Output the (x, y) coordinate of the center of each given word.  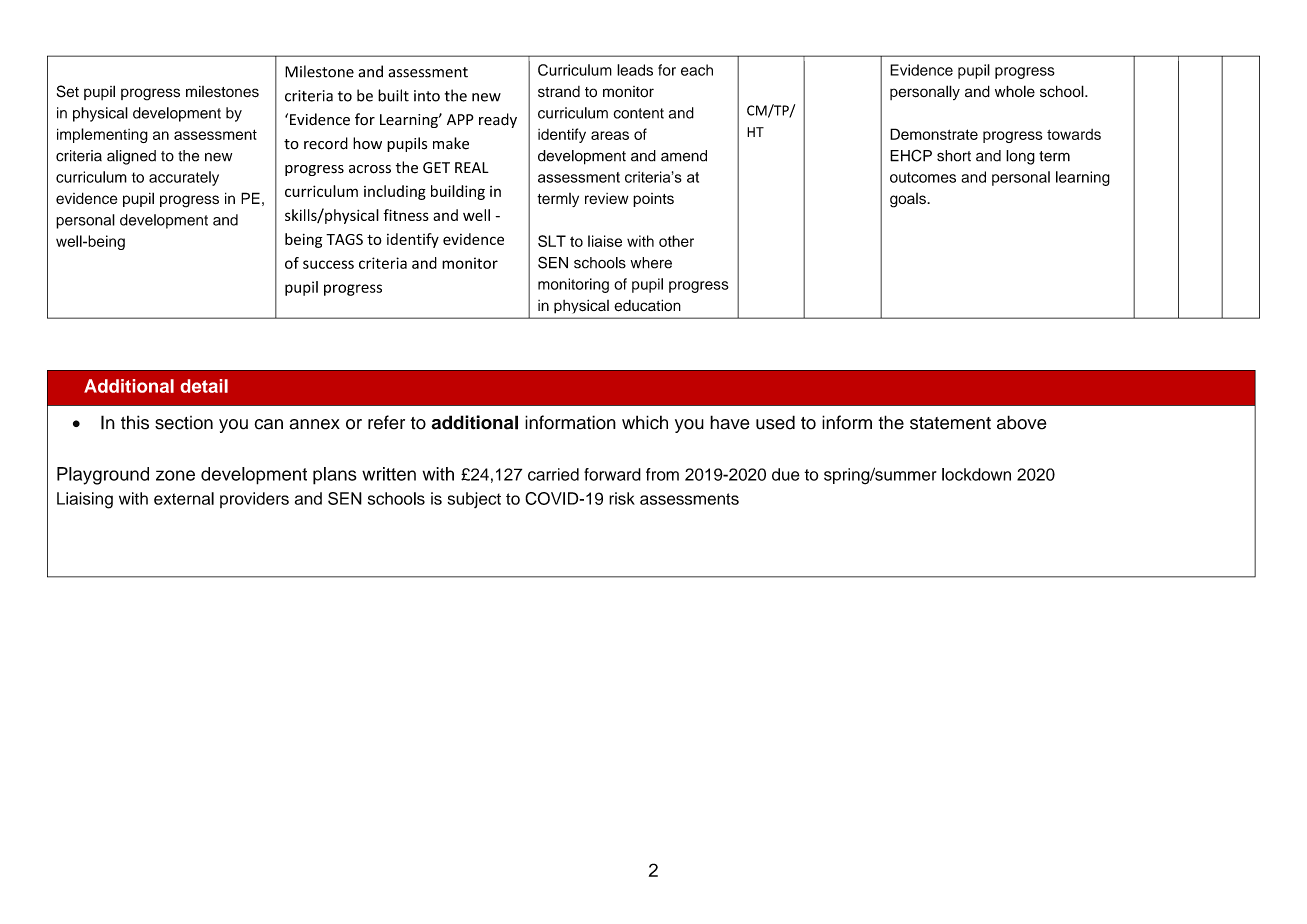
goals (909, 200)
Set (68, 91)
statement (950, 423)
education (647, 305)
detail (204, 386)
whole (1015, 91)
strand (559, 92)
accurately (184, 178)
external (184, 498)
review (607, 198)
